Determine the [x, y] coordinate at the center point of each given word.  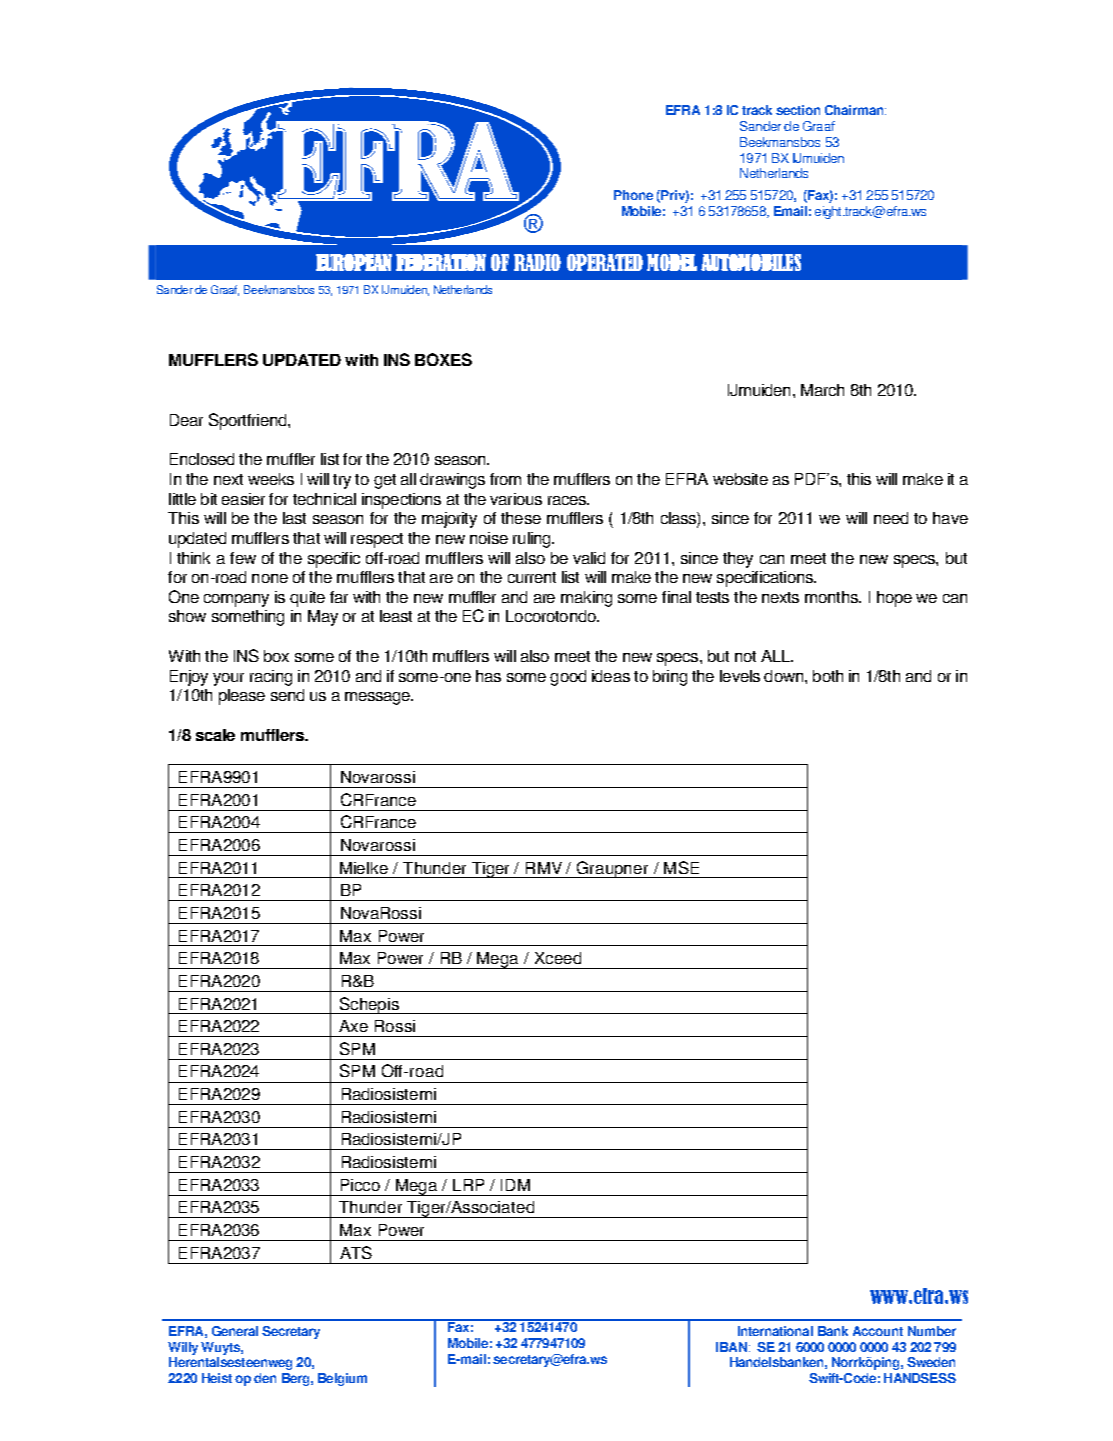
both [828, 676]
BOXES [443, 359]
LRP [468, 1185]
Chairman [855, 110]
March [822, 390]
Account [878, 1331]
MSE [681, 867]
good [568, 678]
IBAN [731, 1347]
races [568, 500]
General [235, 1331]
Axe [353, 1026]
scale [215, 735]
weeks [271, 479]
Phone [633, 195]
